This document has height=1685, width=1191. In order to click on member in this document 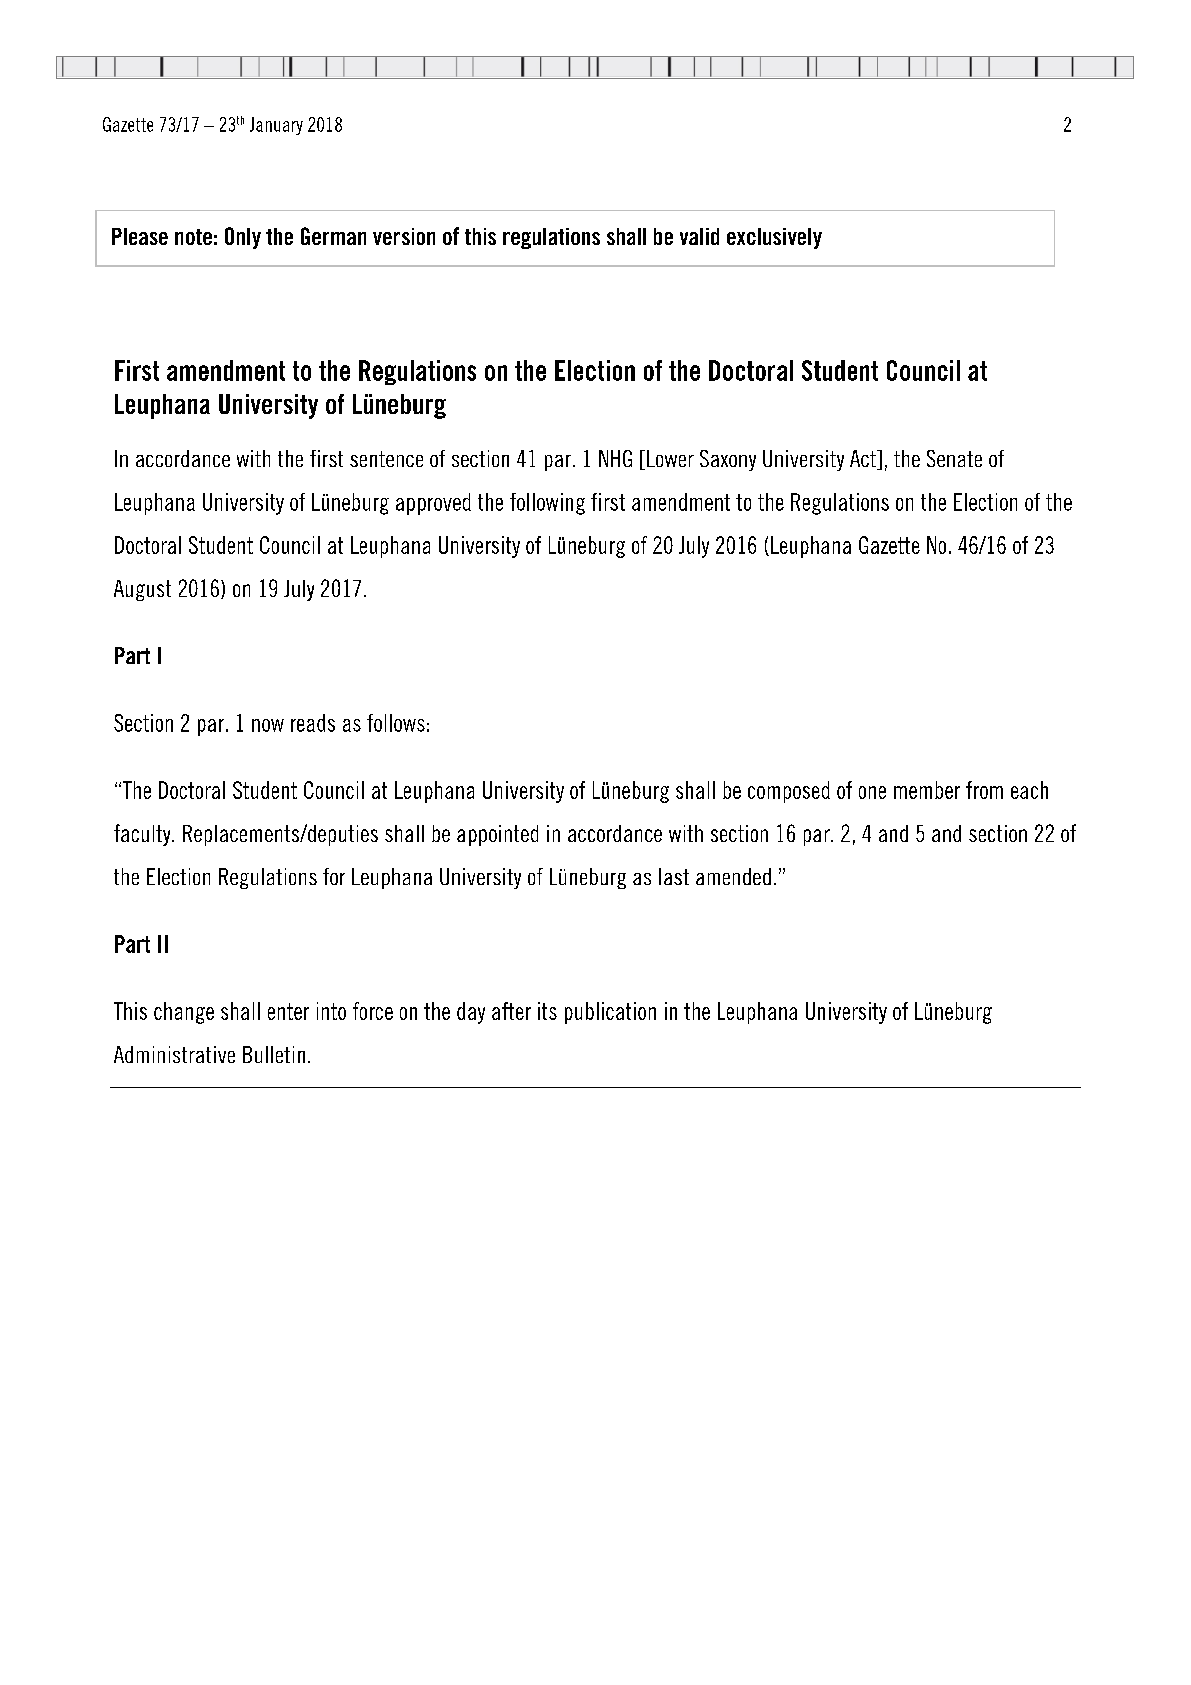, I will do `click(927, 790)`.
